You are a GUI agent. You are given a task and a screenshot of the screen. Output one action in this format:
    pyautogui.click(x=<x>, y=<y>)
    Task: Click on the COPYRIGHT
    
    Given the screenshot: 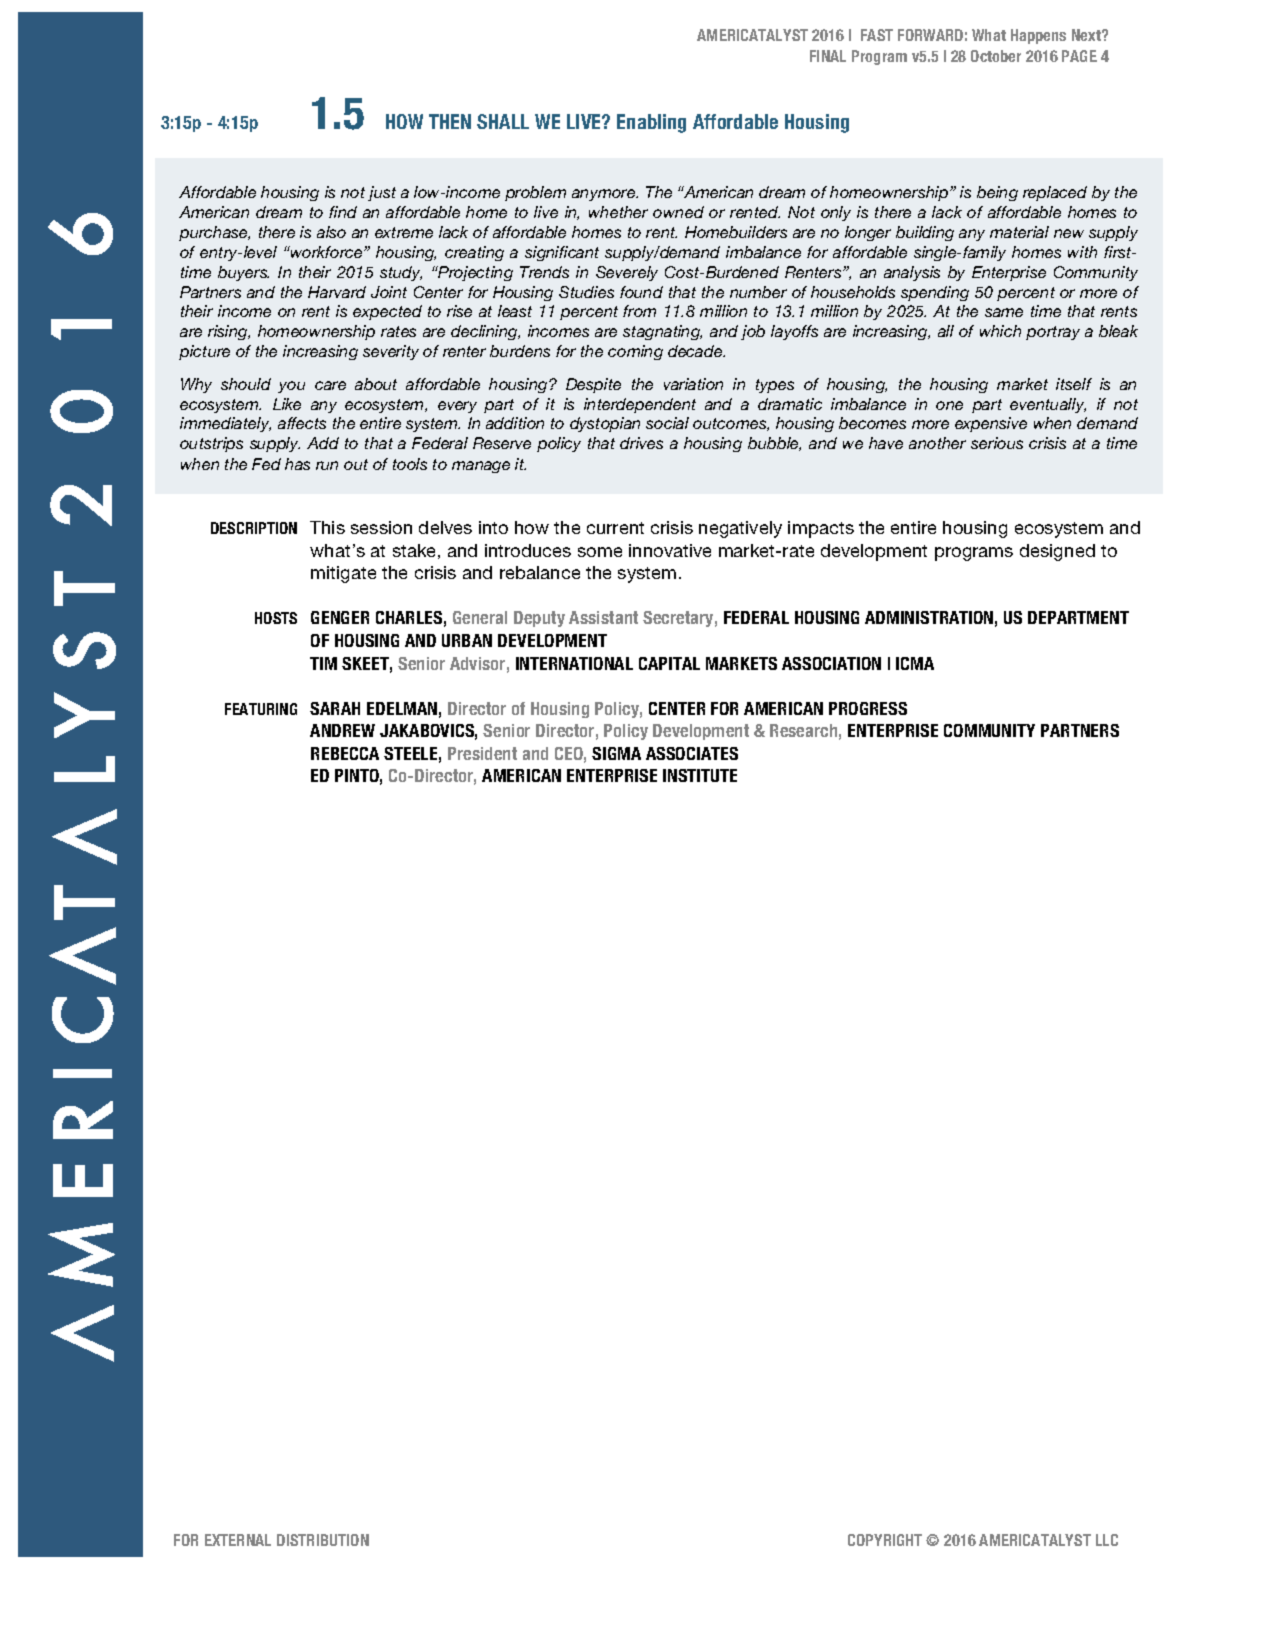 What is the action you would take?
    pyautogui.click(x=885, y=1540)
